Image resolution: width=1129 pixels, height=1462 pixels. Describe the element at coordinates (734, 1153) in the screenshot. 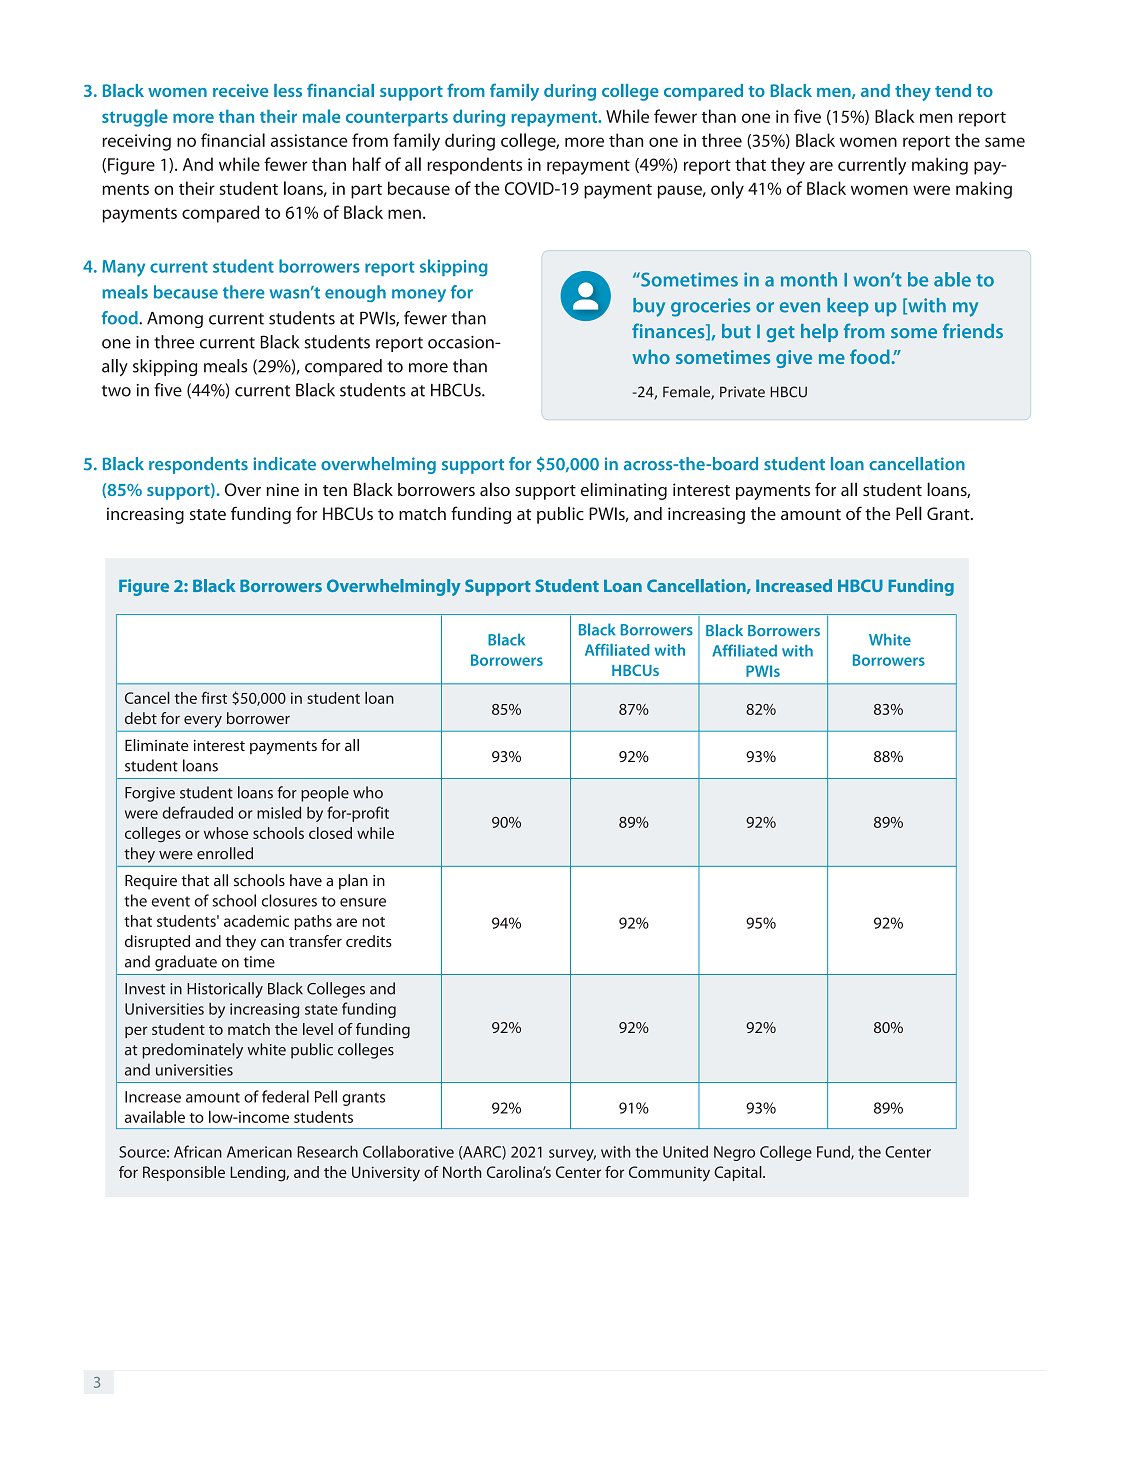

I see `Negro` at that location.
